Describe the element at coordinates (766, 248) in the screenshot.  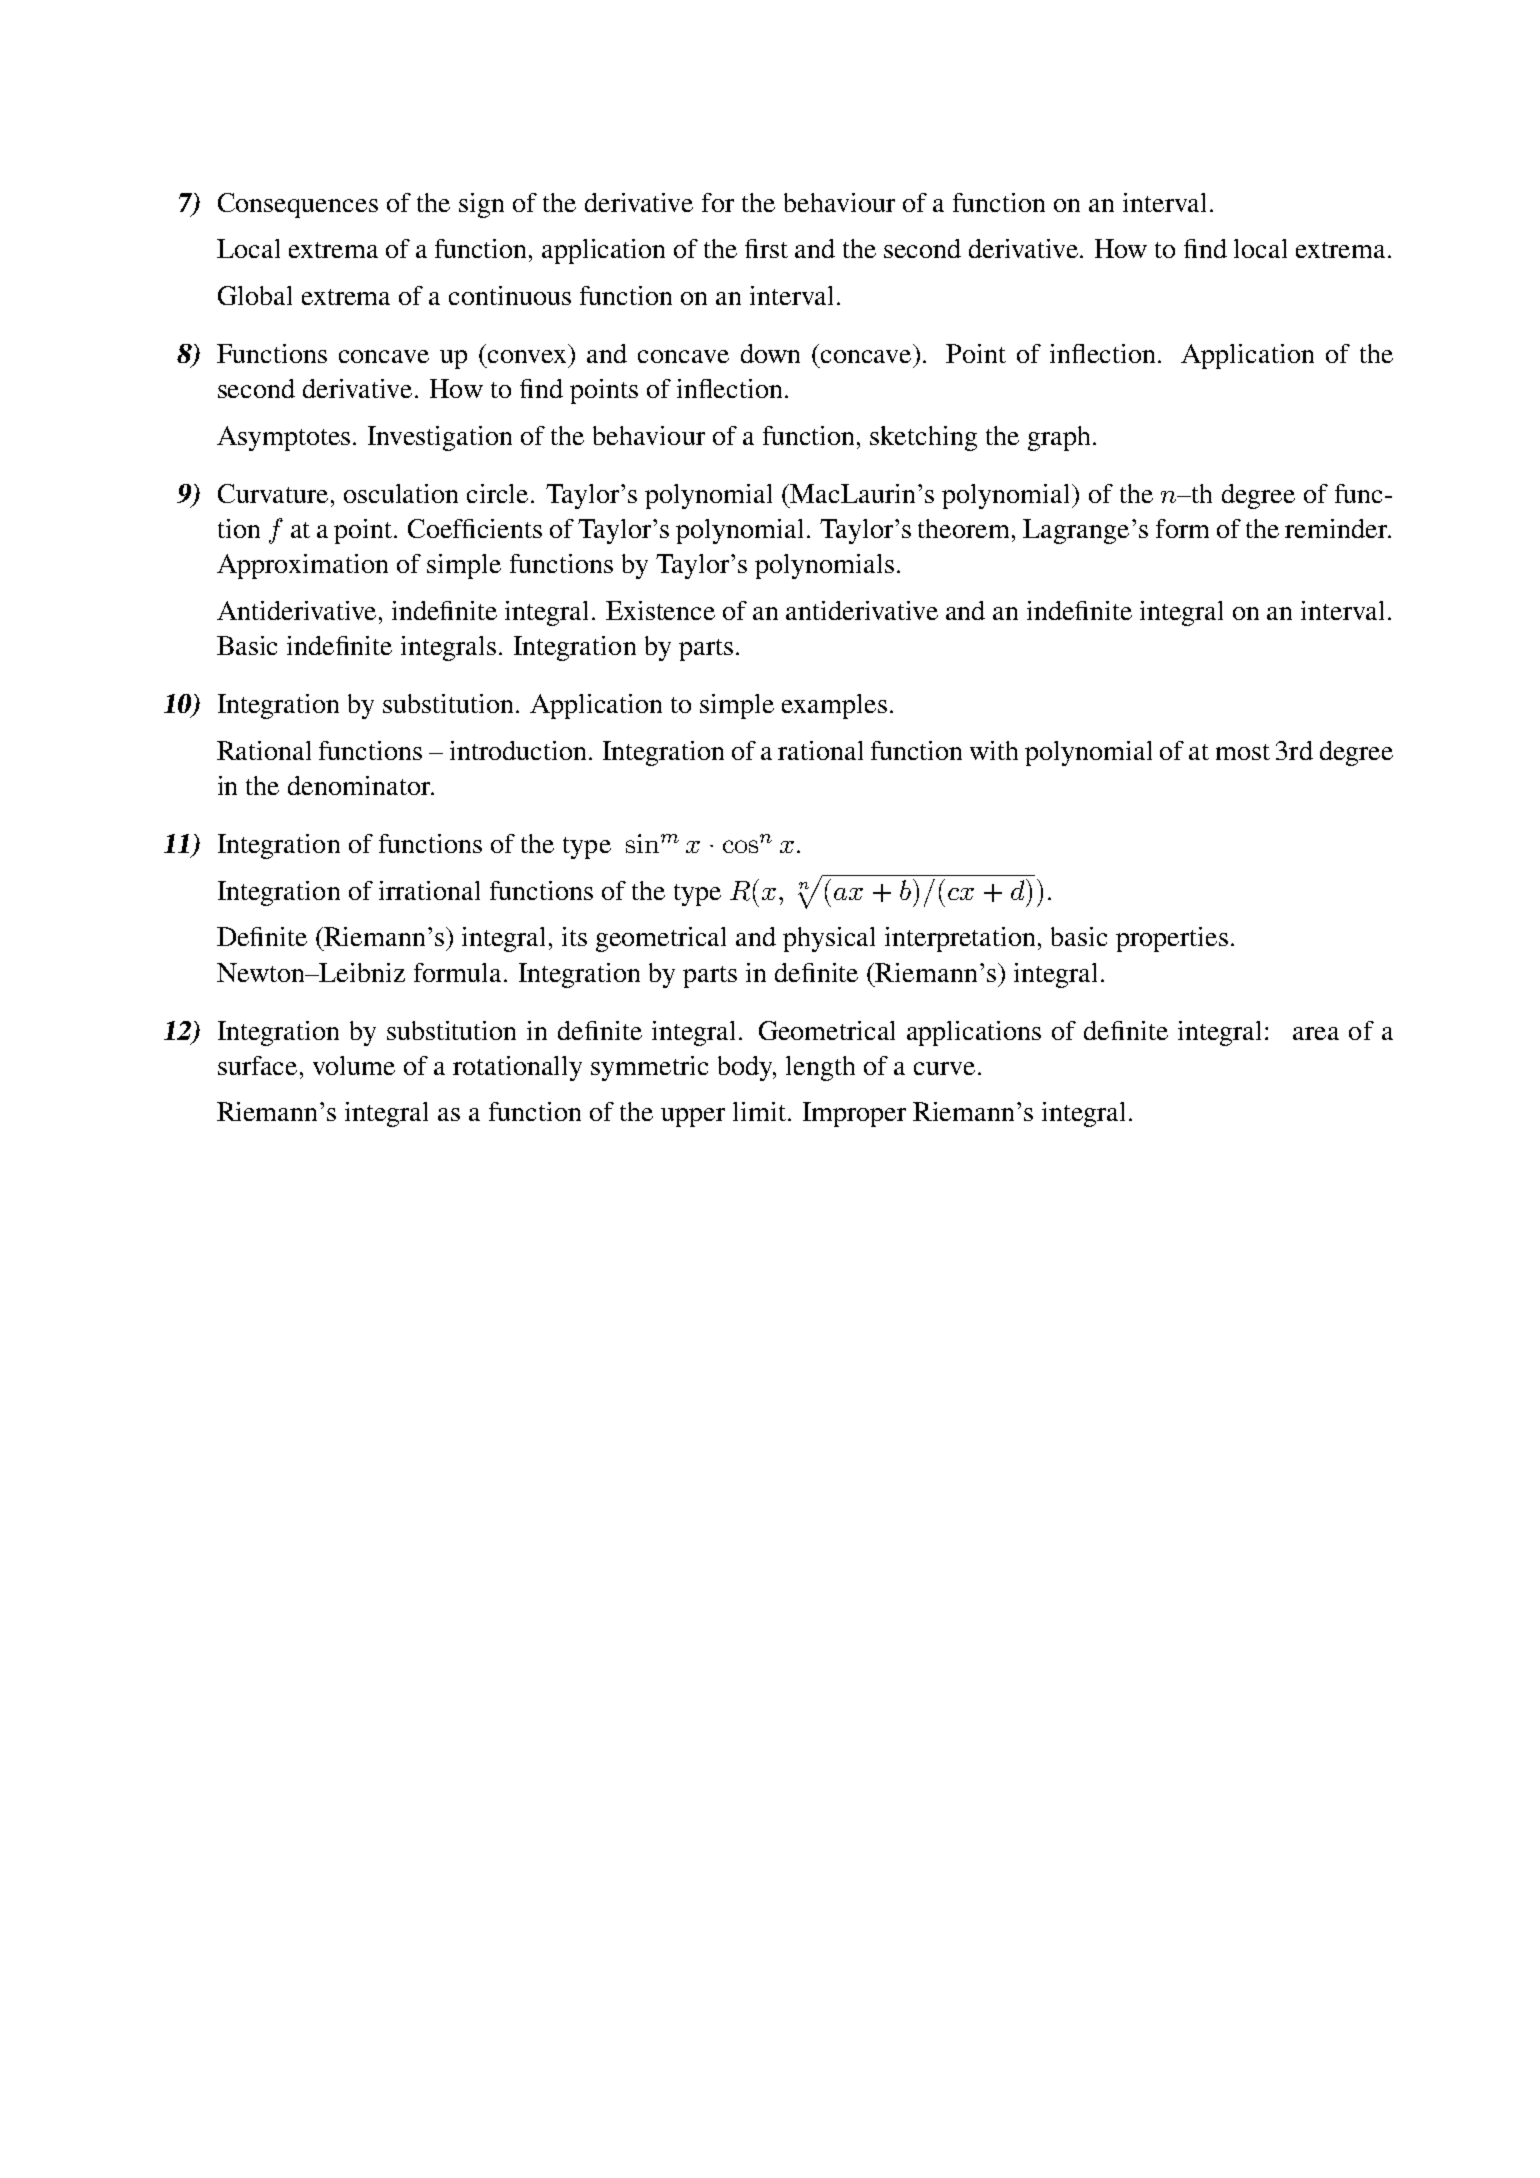
I see `first` at that location.
